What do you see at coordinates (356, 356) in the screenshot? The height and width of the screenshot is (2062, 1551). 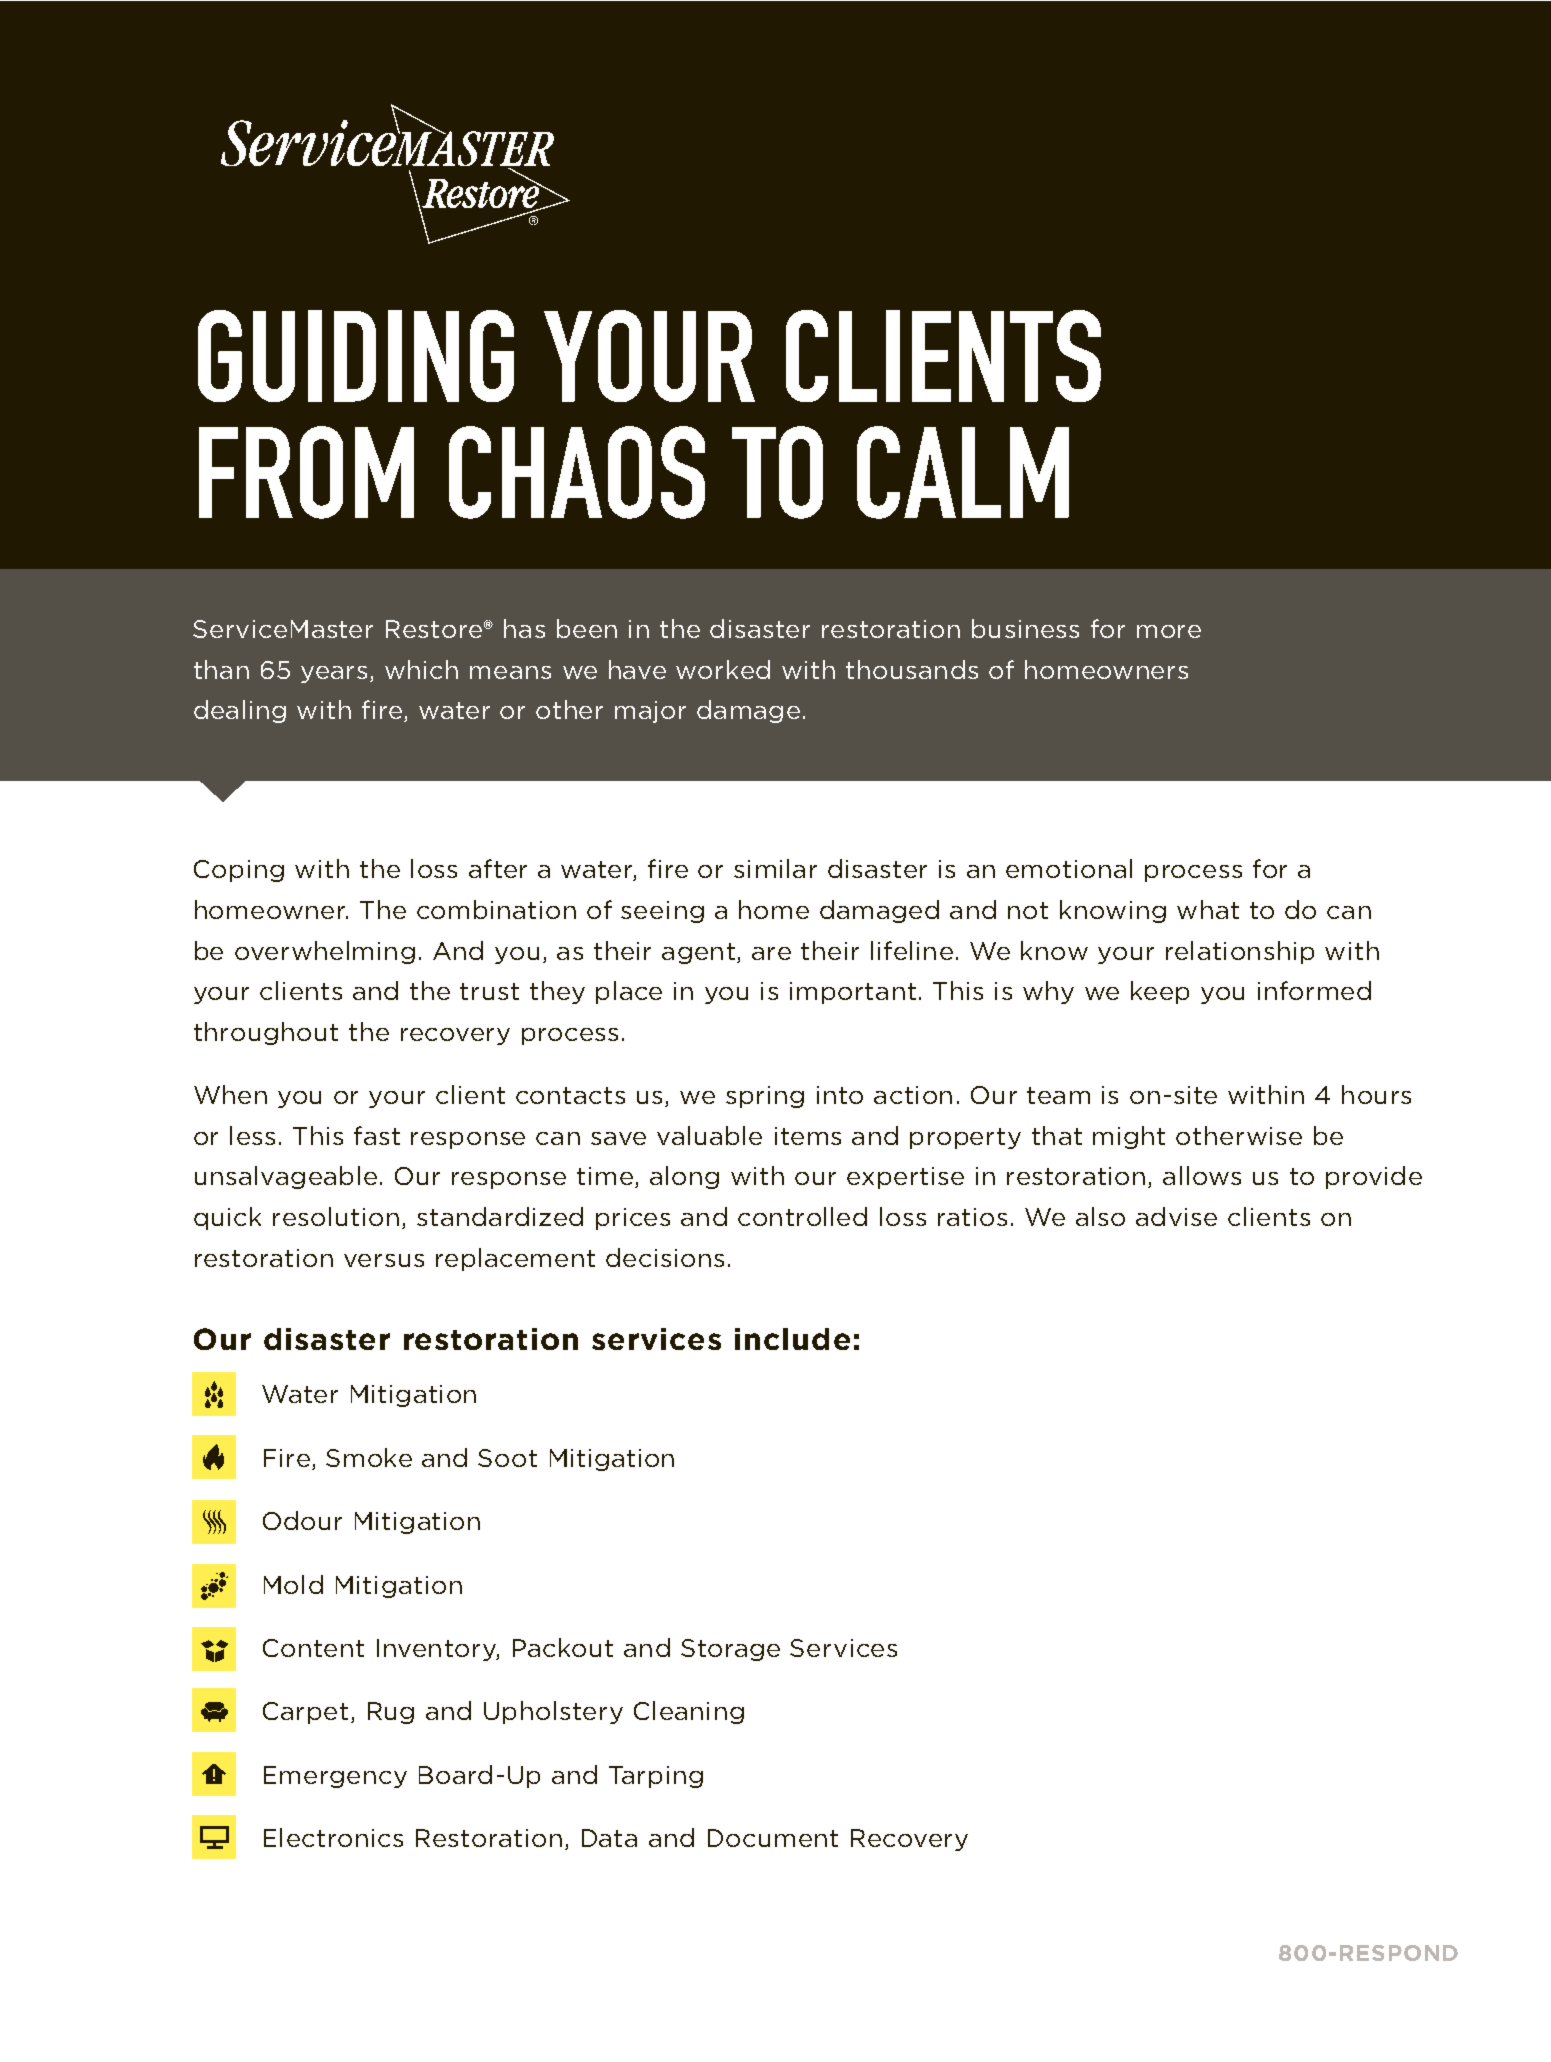 I see `GUIDING` at bounding box center [356, 356].
